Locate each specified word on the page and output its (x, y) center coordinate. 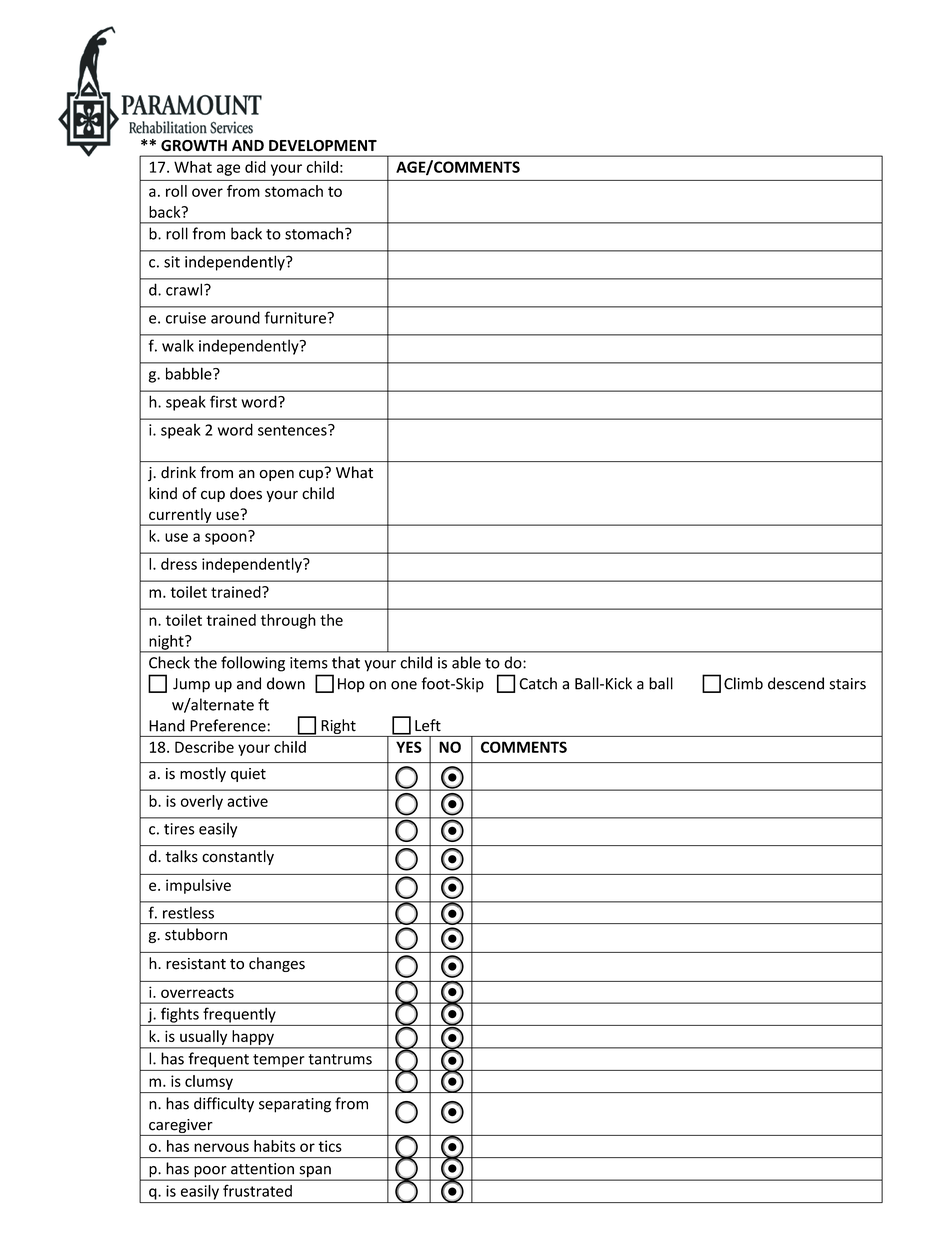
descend (796, 683)
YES (409, 747)
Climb (743, 683)
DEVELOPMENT (323, 146)
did (255, 167)
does (246, 493)
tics (330, 1146)
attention (262, 1169)
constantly (238, 857)
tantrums (340, 1059)
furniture (295, 317)
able (466, 662)
